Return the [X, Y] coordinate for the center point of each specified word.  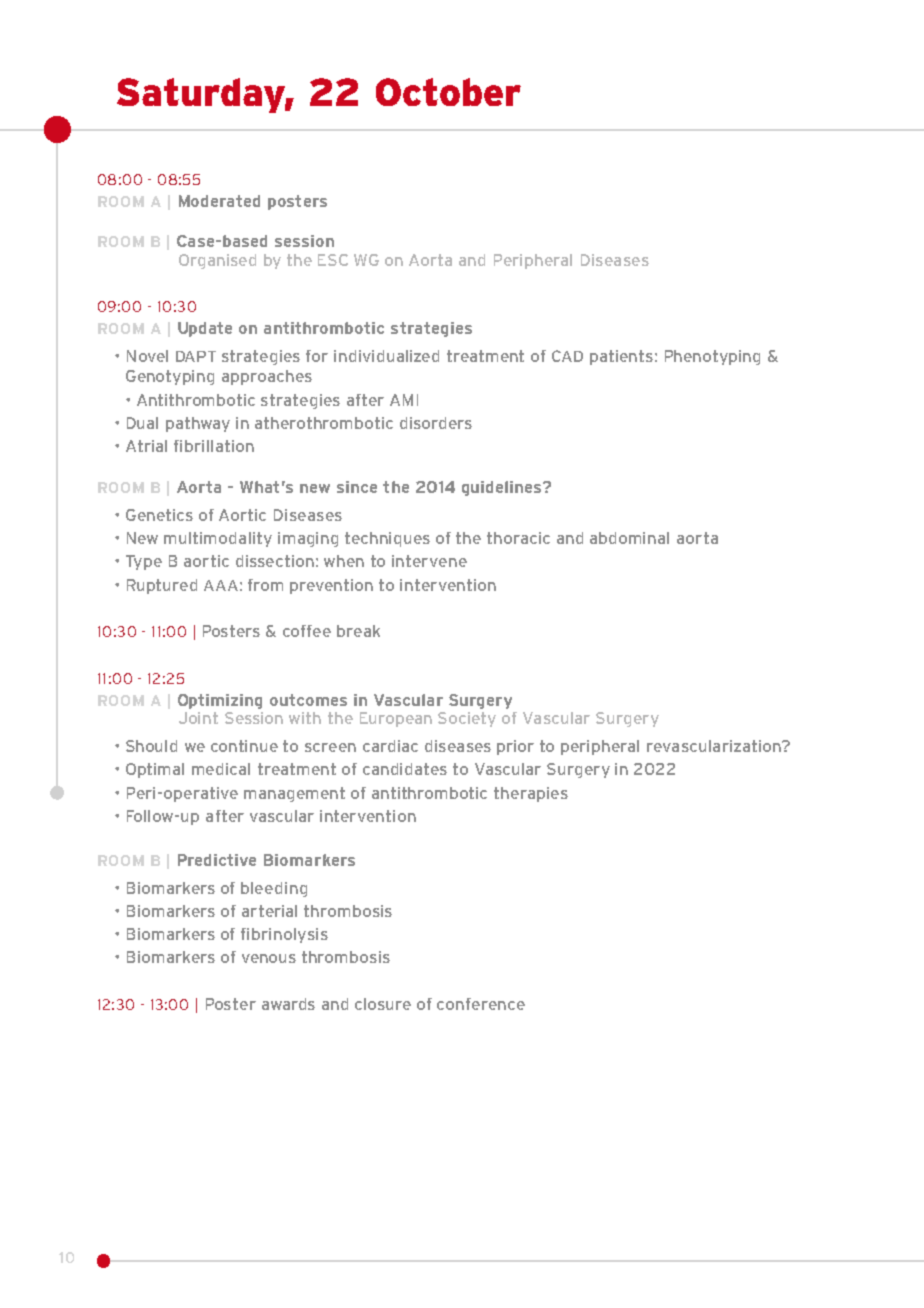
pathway [198, 424]
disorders [436, 423]
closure [383, 1004]
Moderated [219, 201]
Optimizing [220, 701]
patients [621, 357]
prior [515, 747]
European [396, 719]
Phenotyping [712, 357]
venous [269, 958]
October [448, 92]
